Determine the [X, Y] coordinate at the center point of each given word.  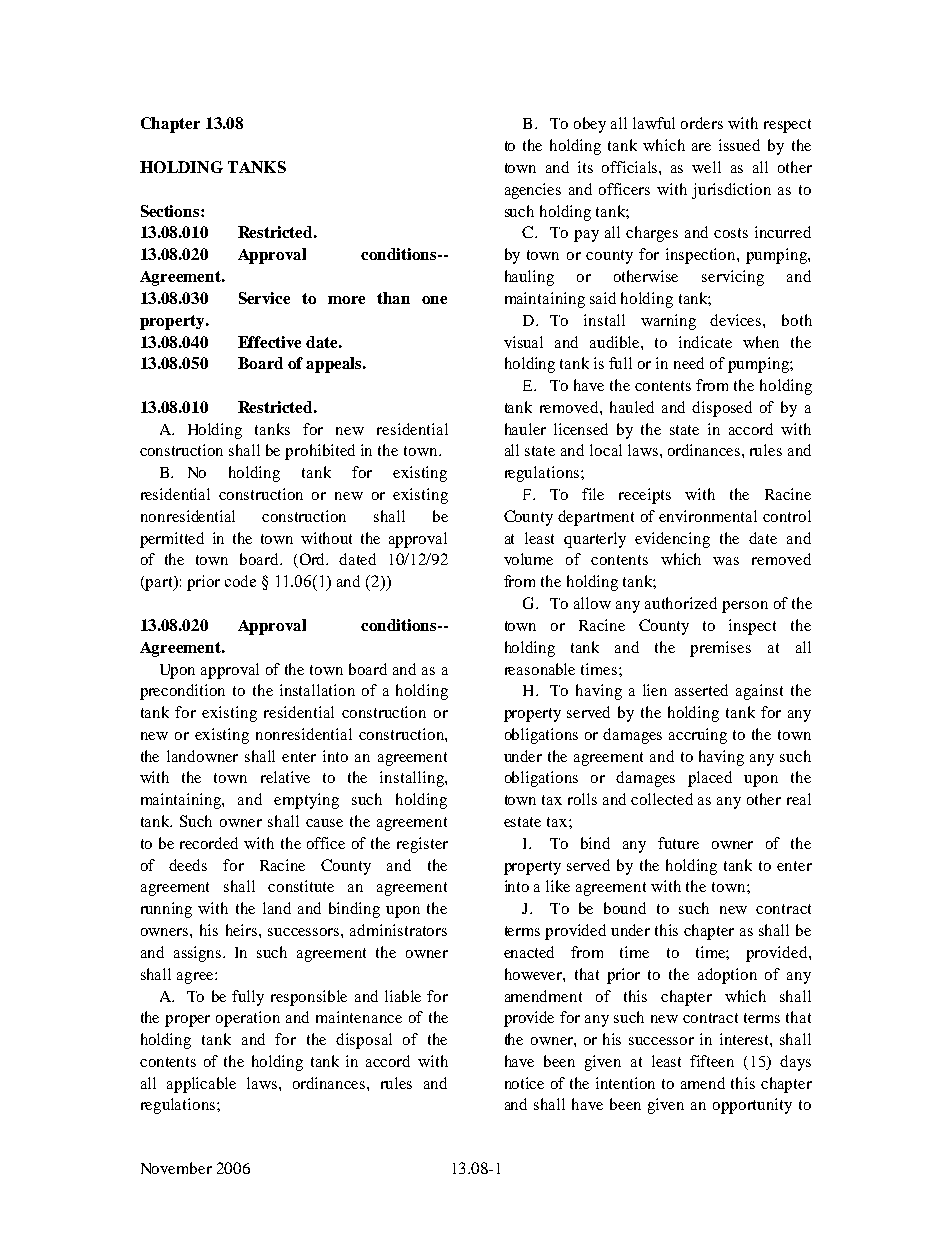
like [558, 886]
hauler [525, 429]
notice [524, 1083]
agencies [533, 191]
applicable [201, 1085]
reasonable [540, 669]
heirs [243, 930]
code [240, 581]
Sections [171, 211]
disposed [722, 409]
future [678, 843]
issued [739, 145]
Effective [269, 342]
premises [720, 649]
